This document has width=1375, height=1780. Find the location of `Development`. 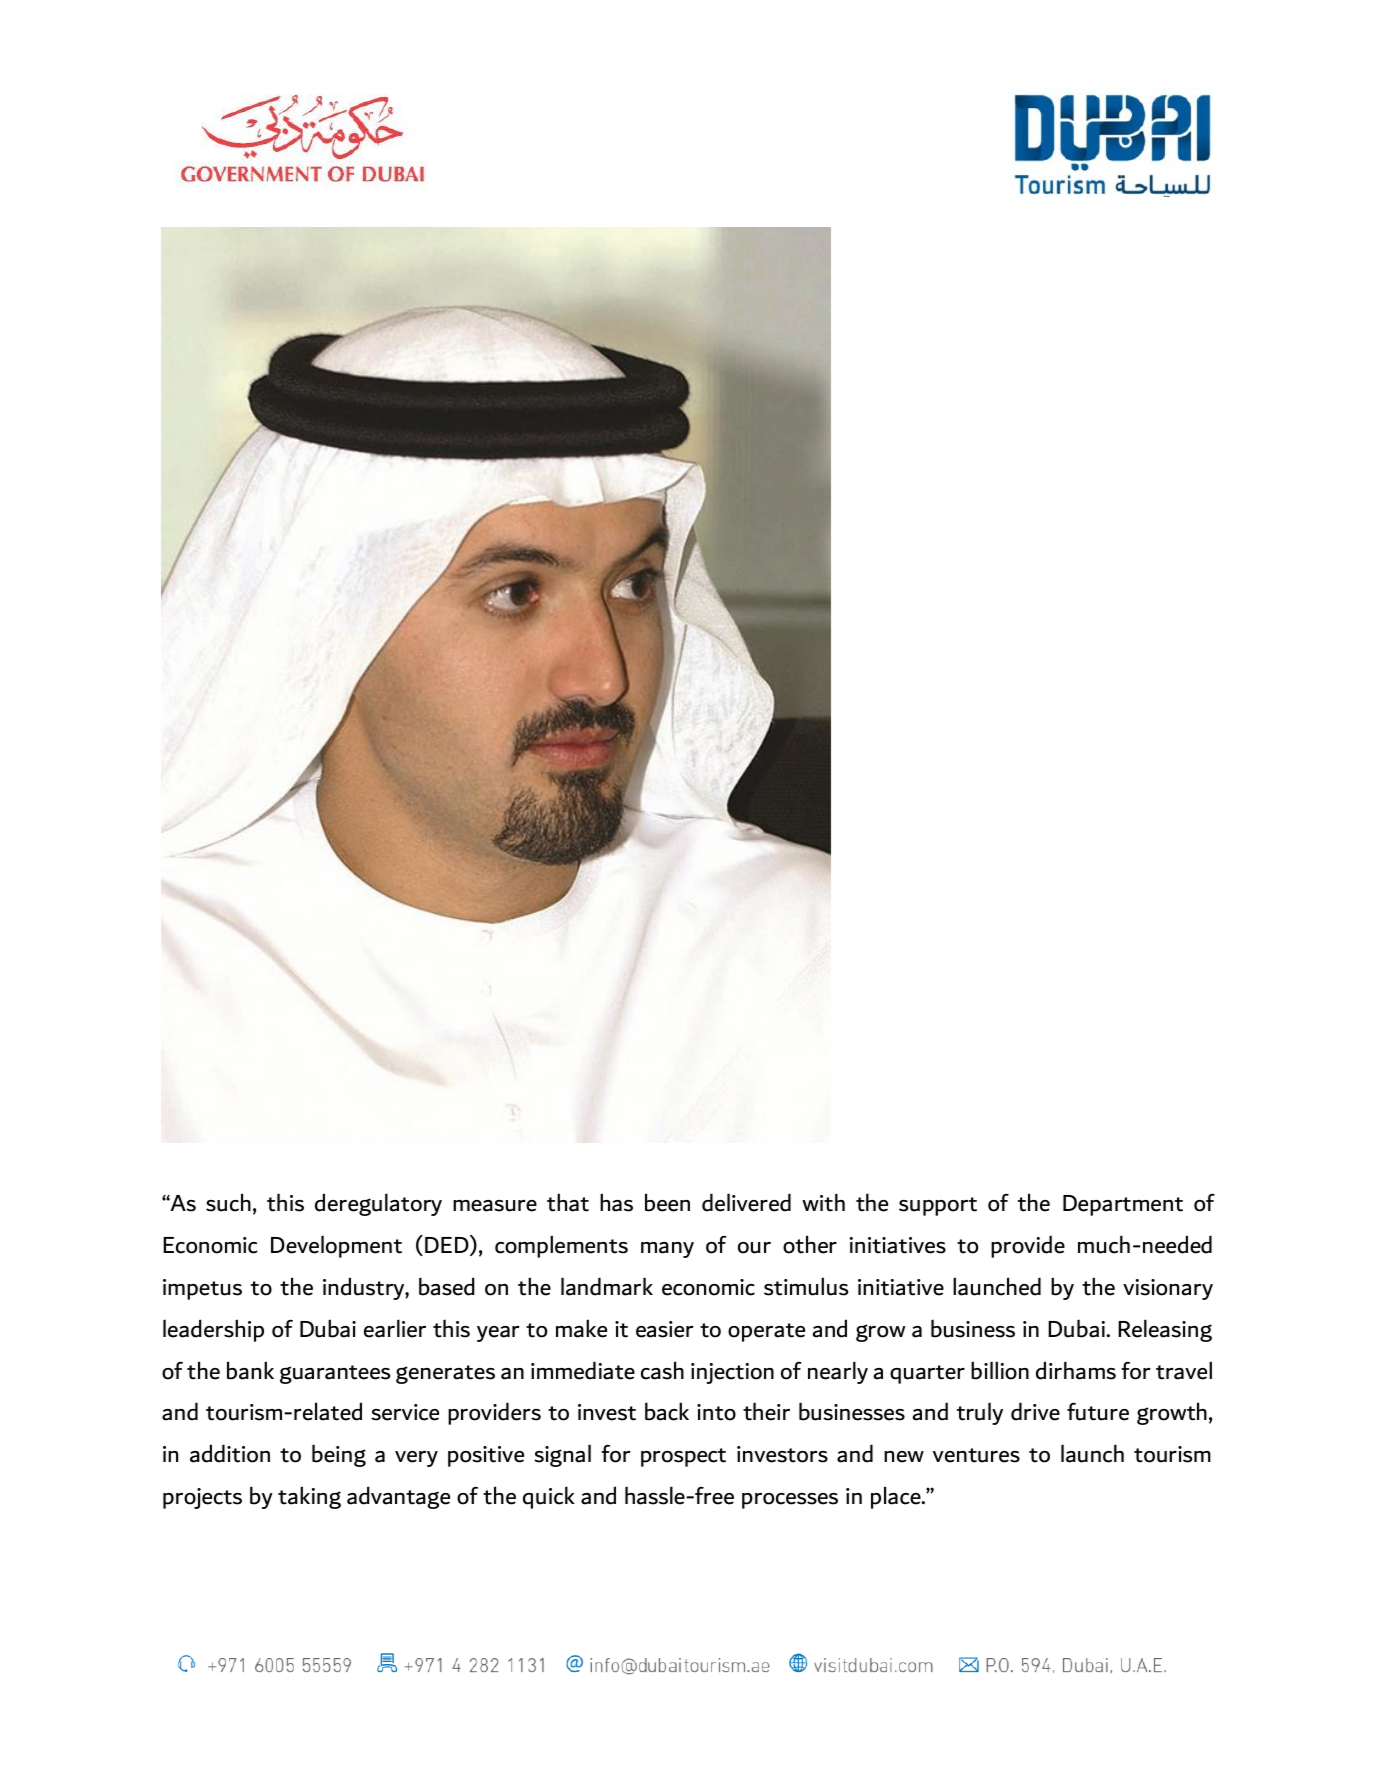

Development is located at coordinates (336, 1246).
